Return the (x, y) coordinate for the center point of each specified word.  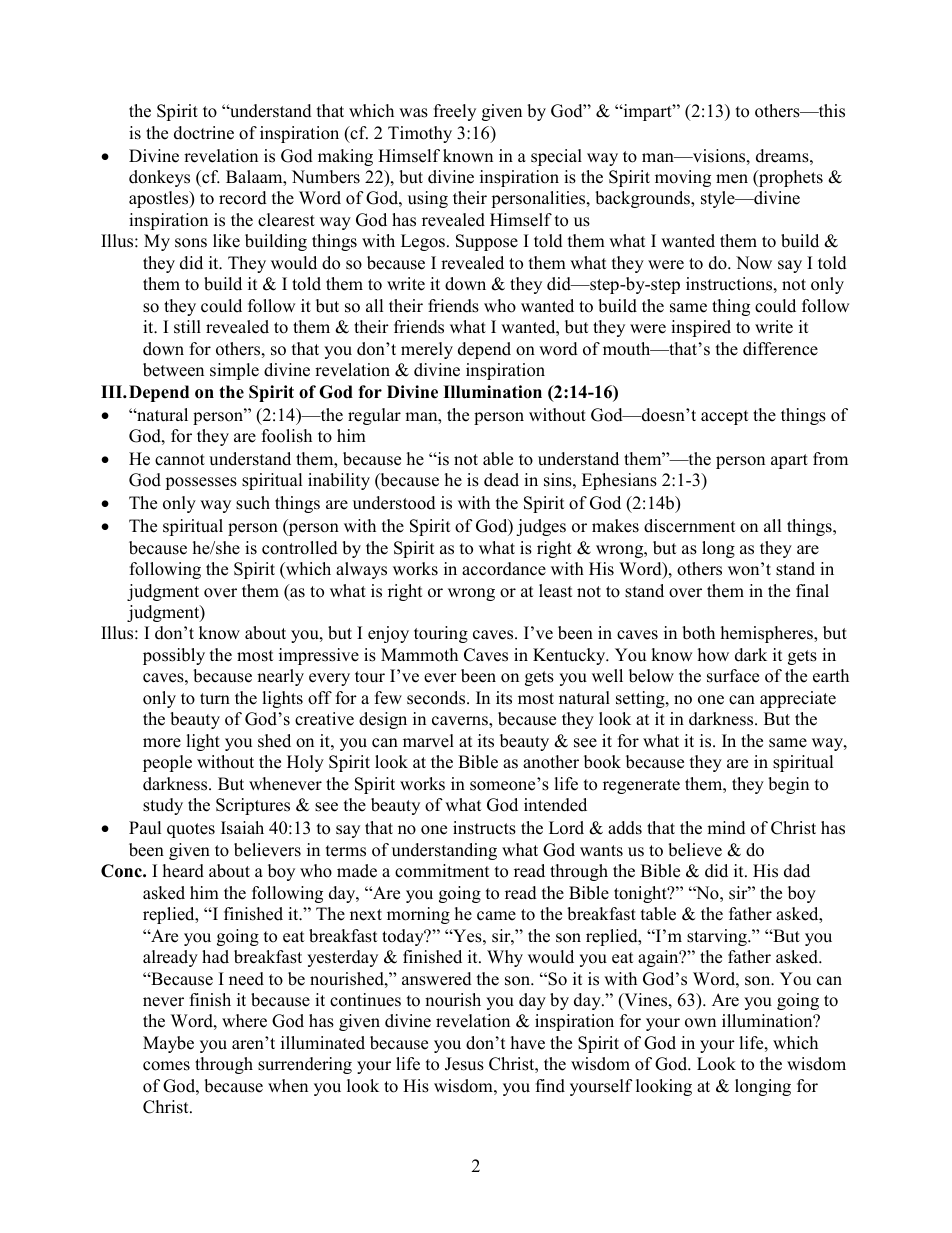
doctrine (204, 133)
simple (234, 371)
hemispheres (768, 634)
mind (726, 828)
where (244, 1021)
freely (455, 112)
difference (780, 349)
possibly (174, 656)
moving (683, 178)
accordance (504, 569)
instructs (484, 828)
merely (427, 350)
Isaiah (242, 828)
